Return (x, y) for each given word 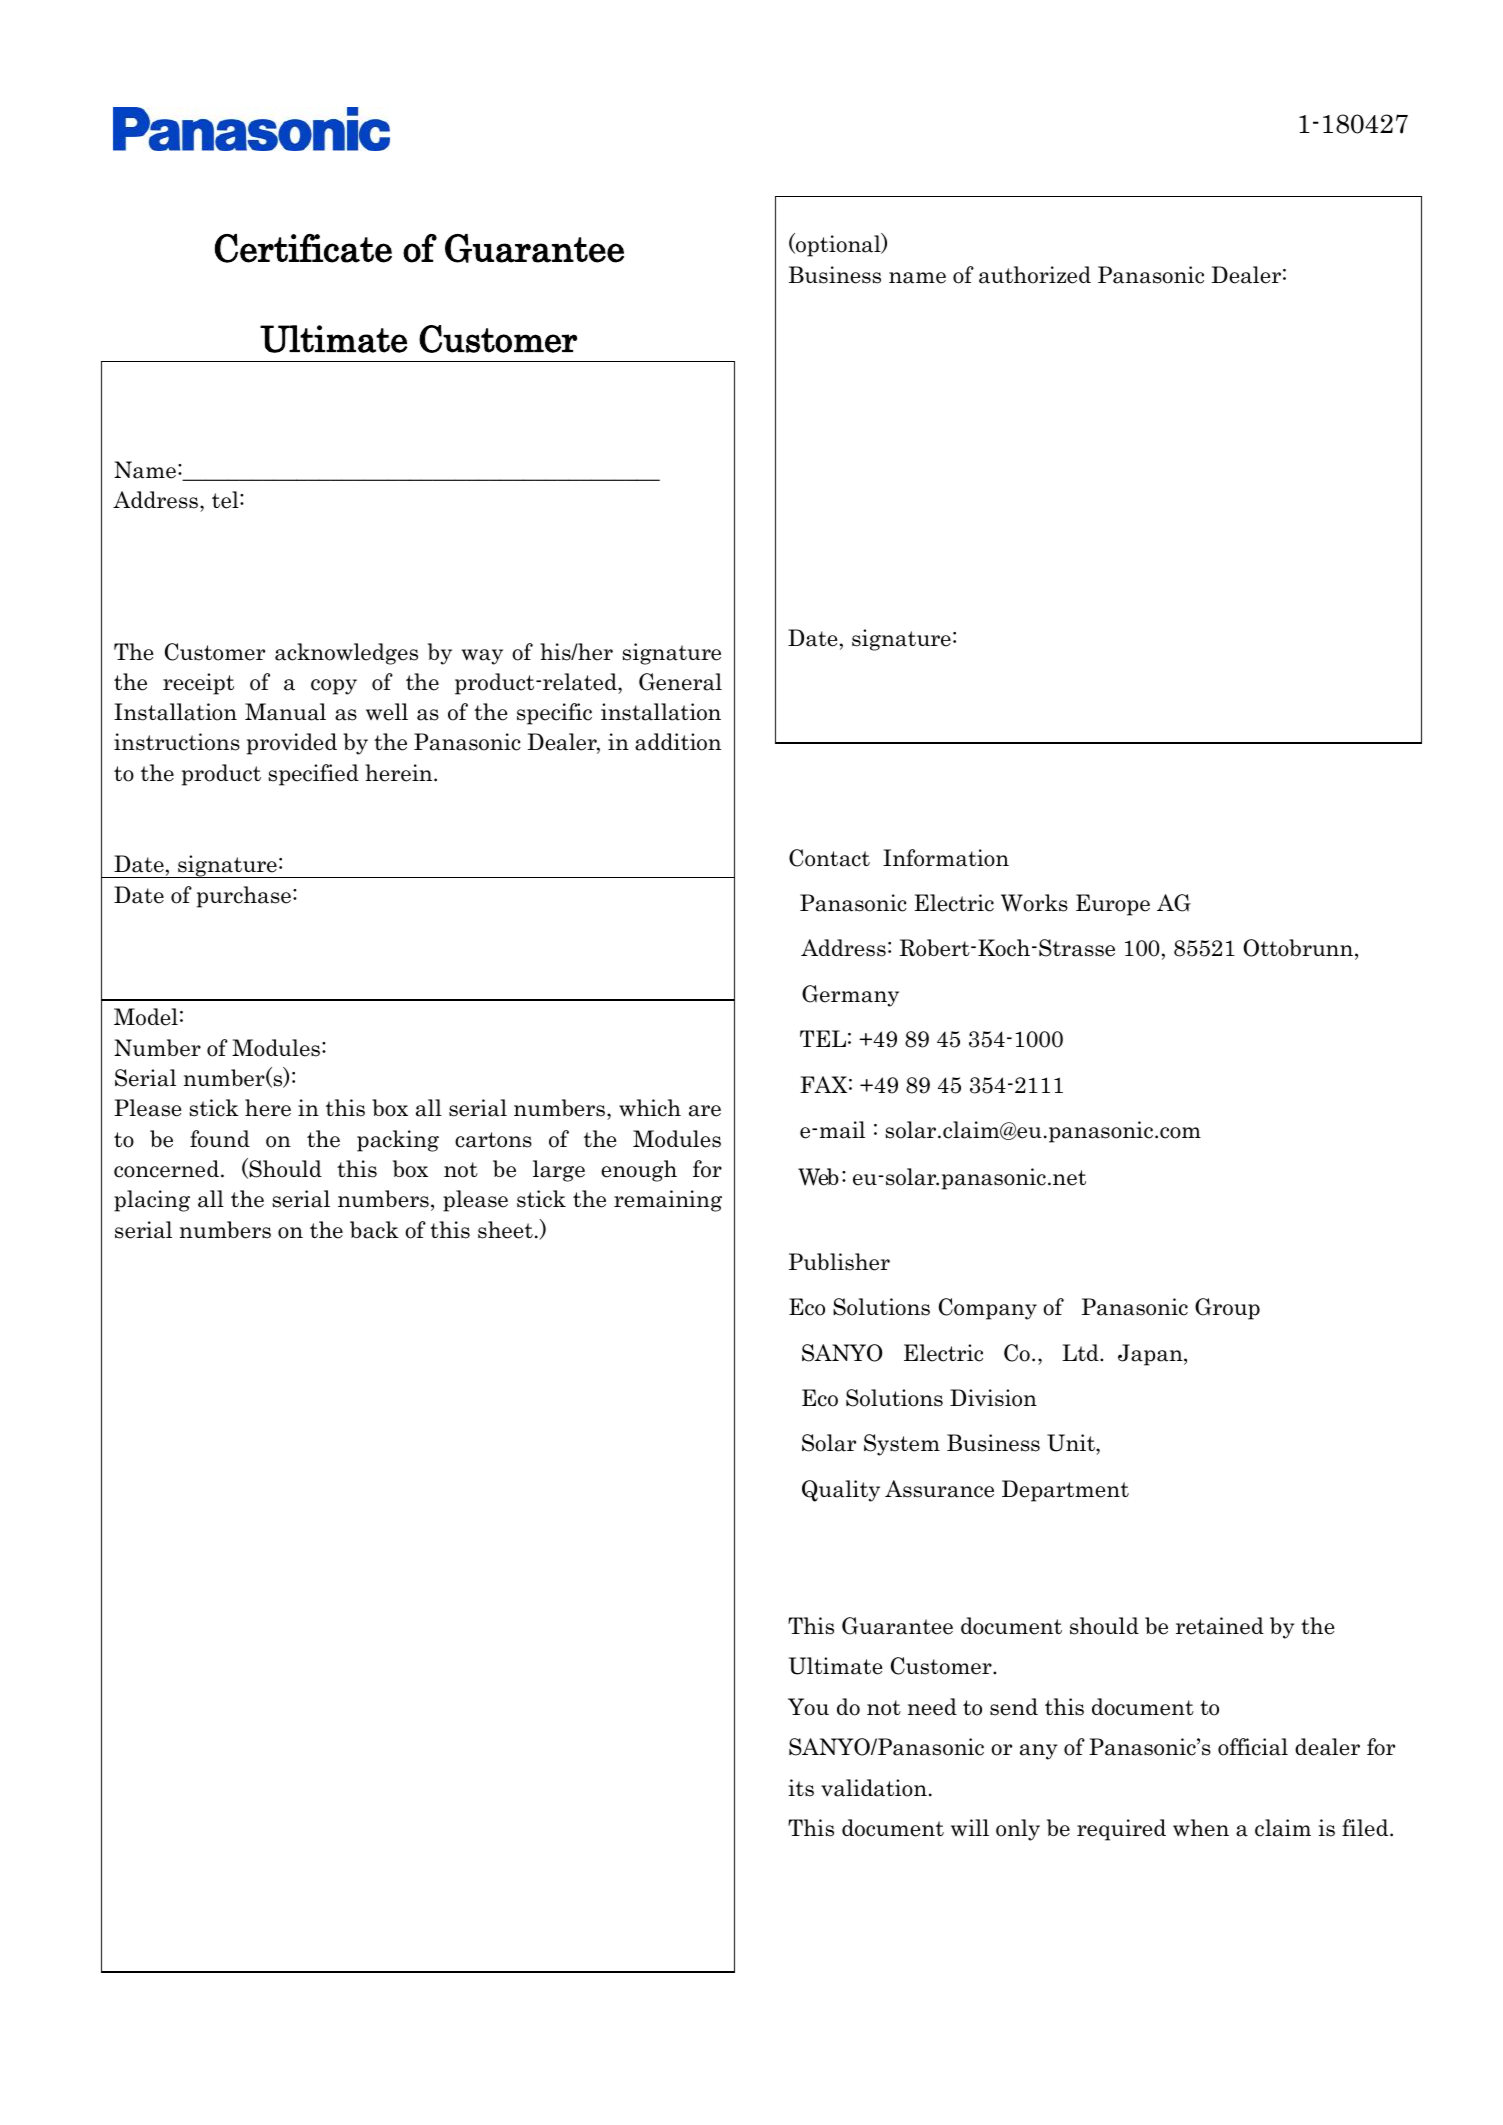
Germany (850, 996)
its (801, 1788)
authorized (1035, 275)
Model (146, 1017)
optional (838, 245)
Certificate (303, 248)
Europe (1113, 905)
